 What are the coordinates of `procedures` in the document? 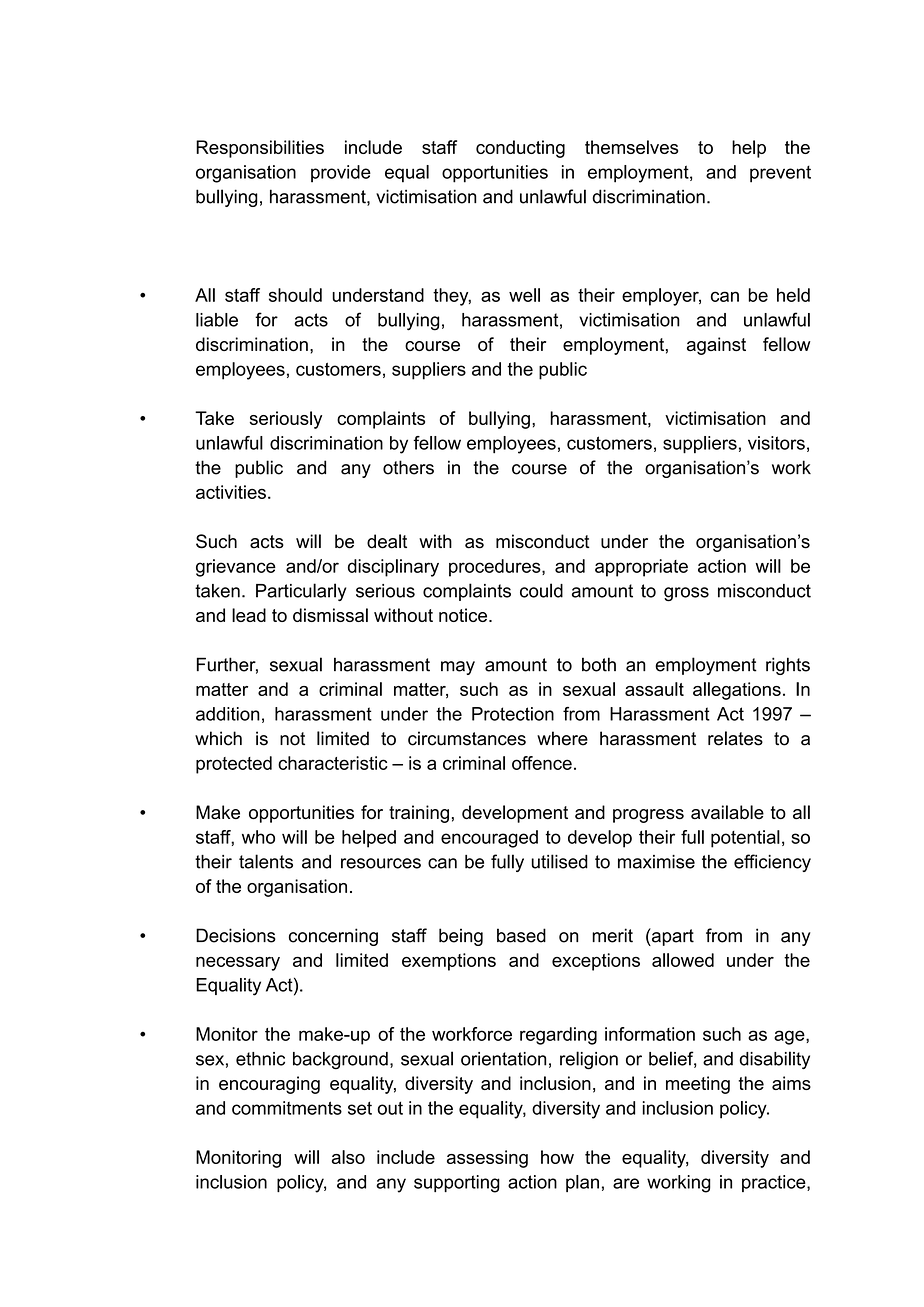 It's located at (496, 568).
